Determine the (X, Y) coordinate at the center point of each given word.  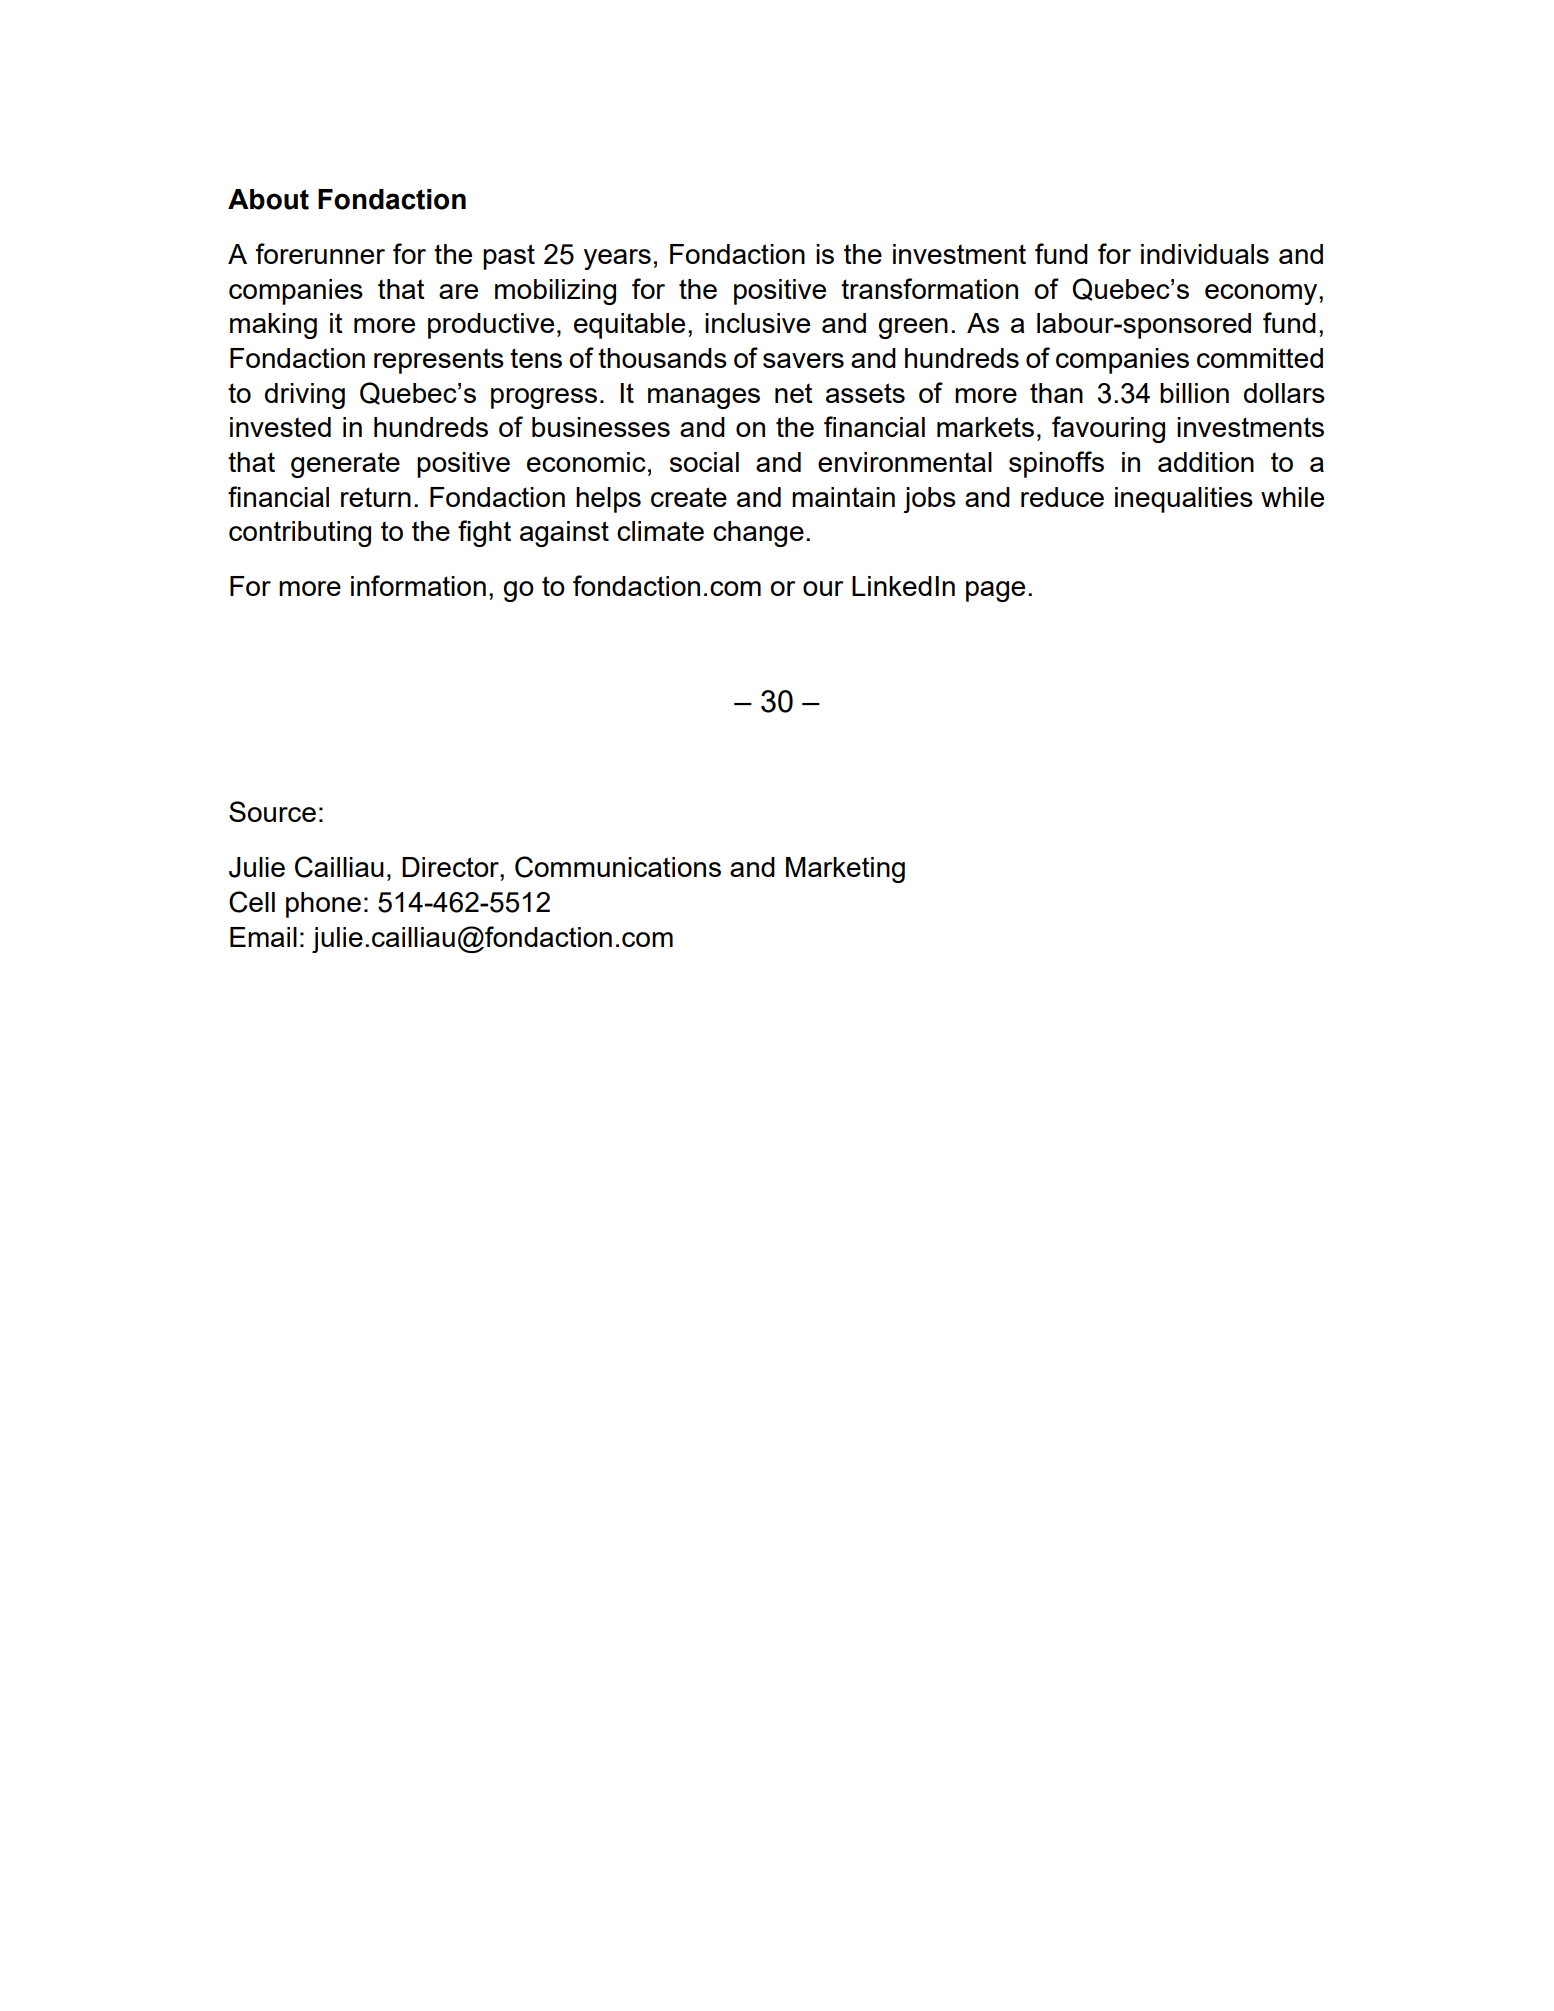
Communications (618, 867)
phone (323, 905)
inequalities (1184, 500)
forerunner (320, 253)
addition (1206, 462)
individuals (1205, 254)
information (418, 585)
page (995, 591)
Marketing (845, 870)
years (617, 259)
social (704, 462)
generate (345, 465)
